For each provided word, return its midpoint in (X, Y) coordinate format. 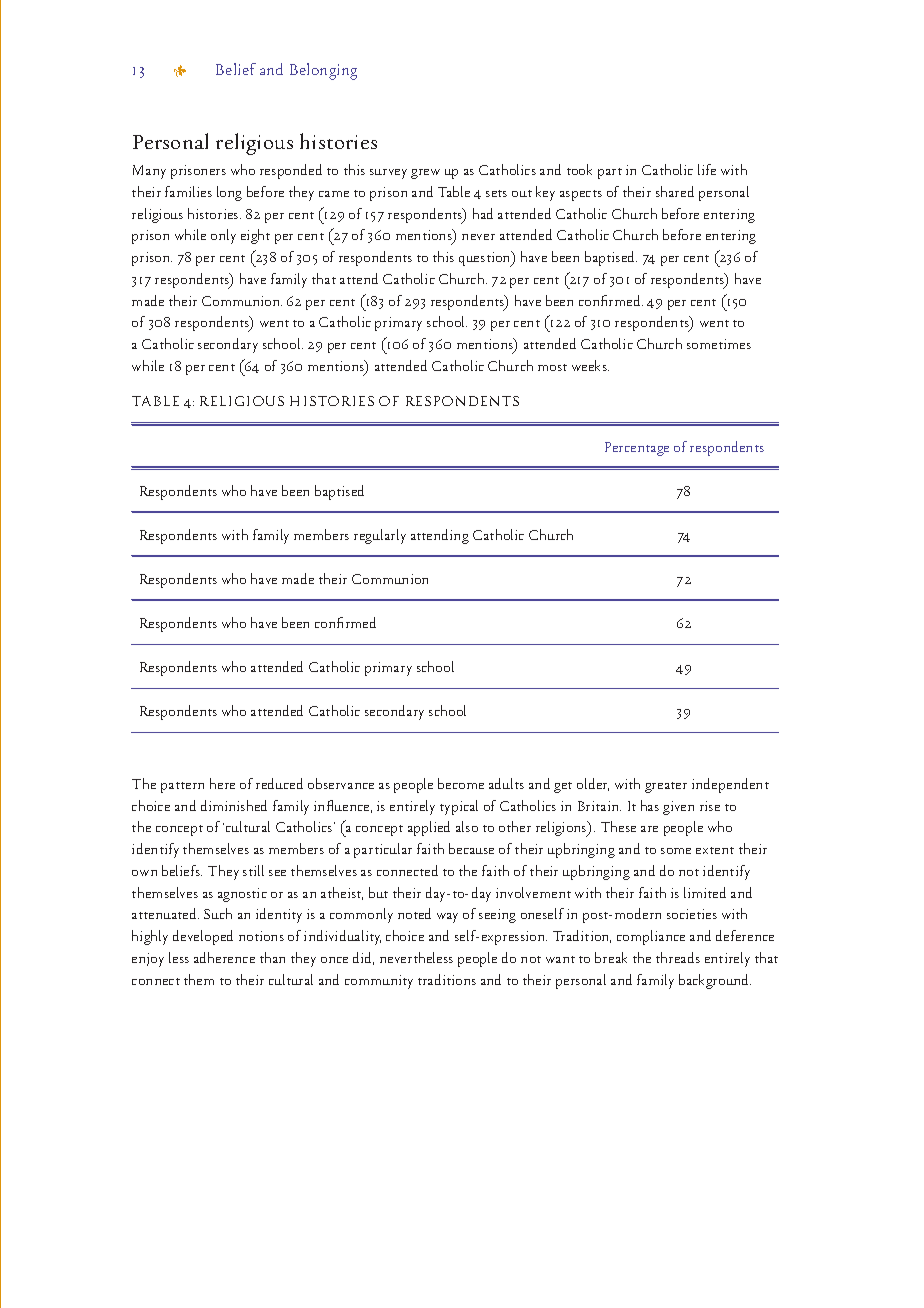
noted (414, 913)
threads (678, 957)
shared (675, 191)
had (483, 213)
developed (203, 937)
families (188, 191)
